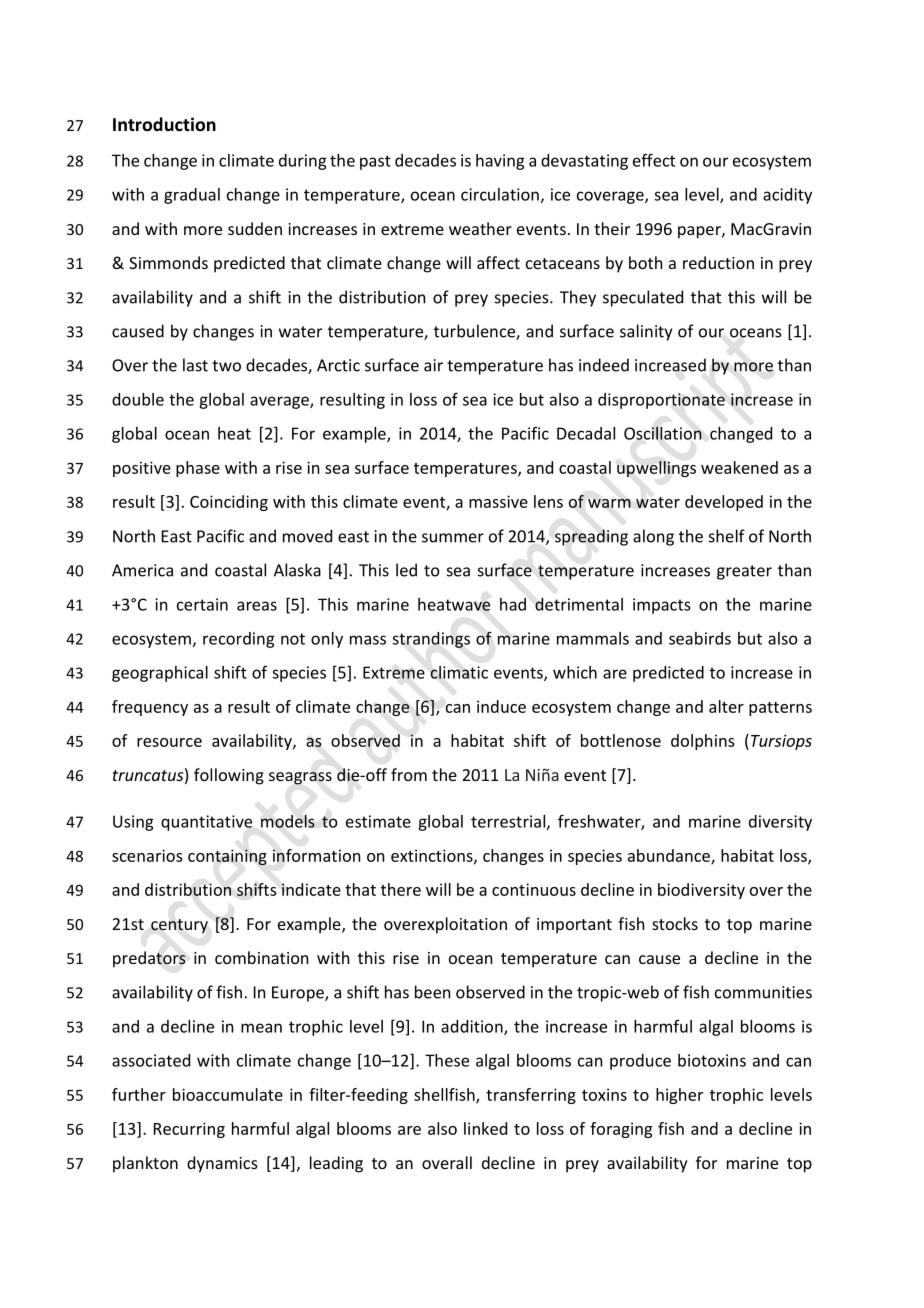 This screenshot has height=1308, width=924. I want to click on Recurring, so click(189, 1130).
